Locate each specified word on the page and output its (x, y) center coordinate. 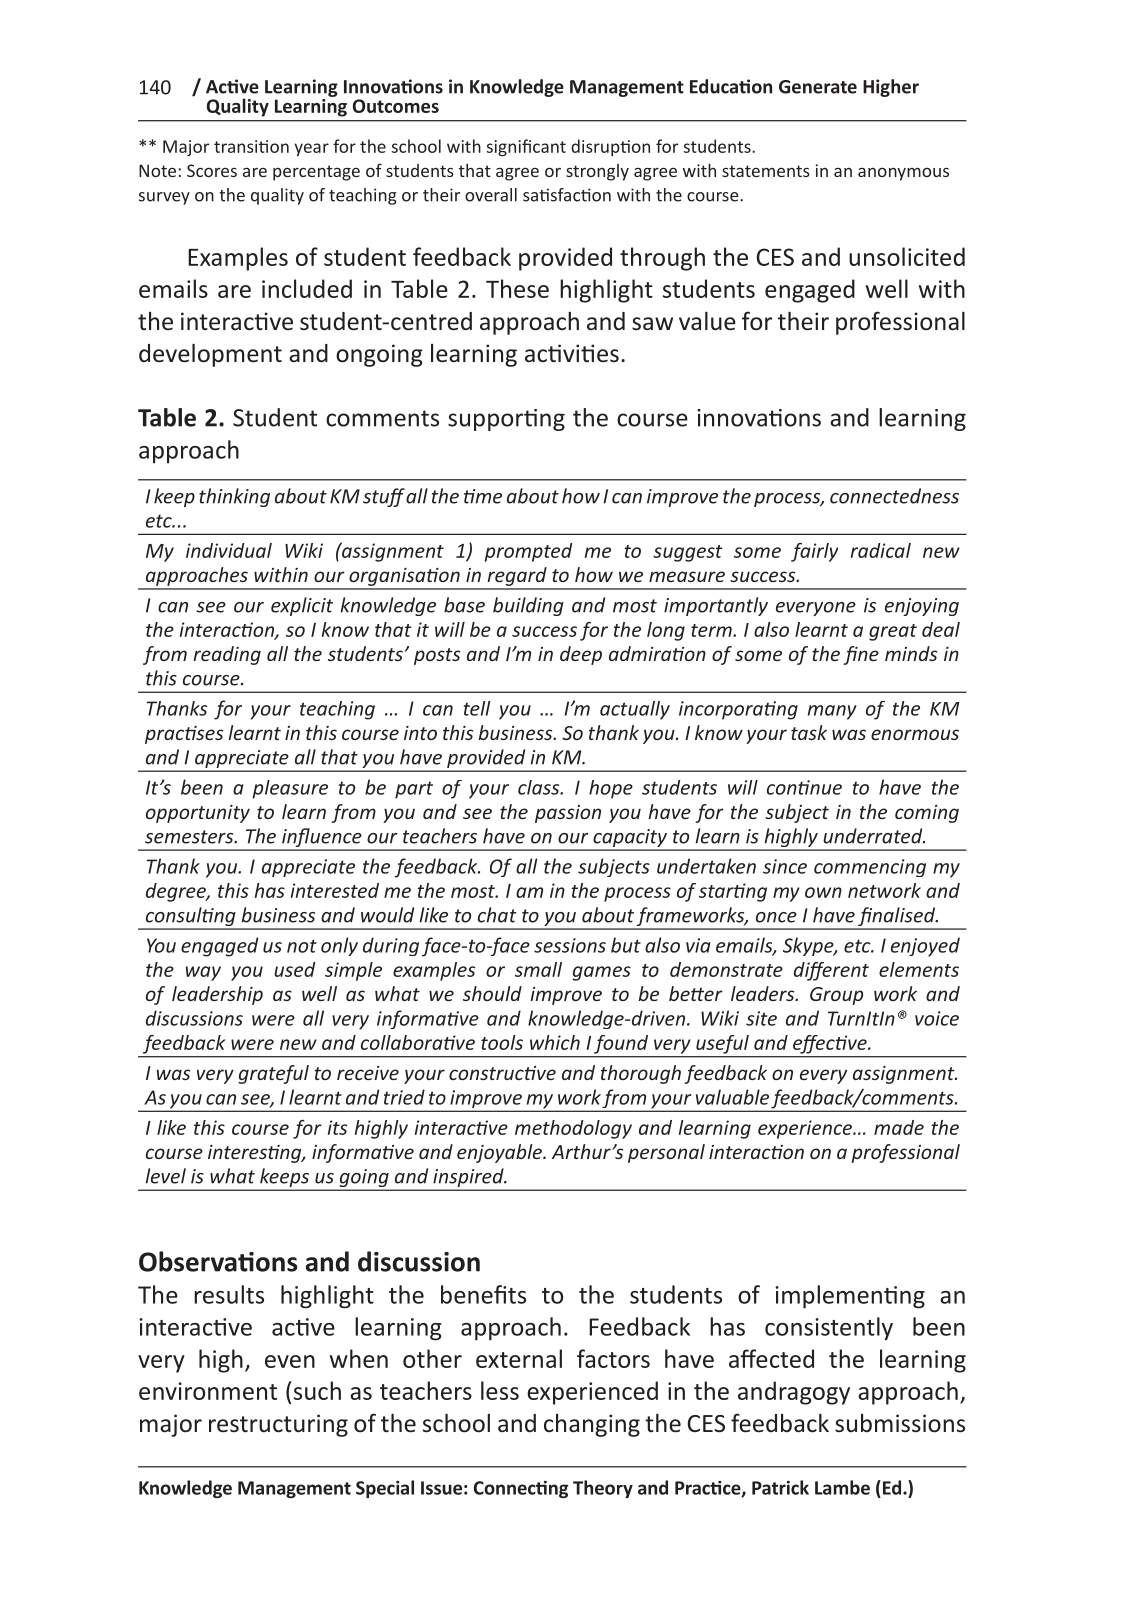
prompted (529, 552)
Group (836, 996)
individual (229, 550)
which (555, 1042)
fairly (814, 552)
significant (526, 147)
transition (251, 146)
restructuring (278, 1425)
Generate (818, 87)
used (295, 969)
